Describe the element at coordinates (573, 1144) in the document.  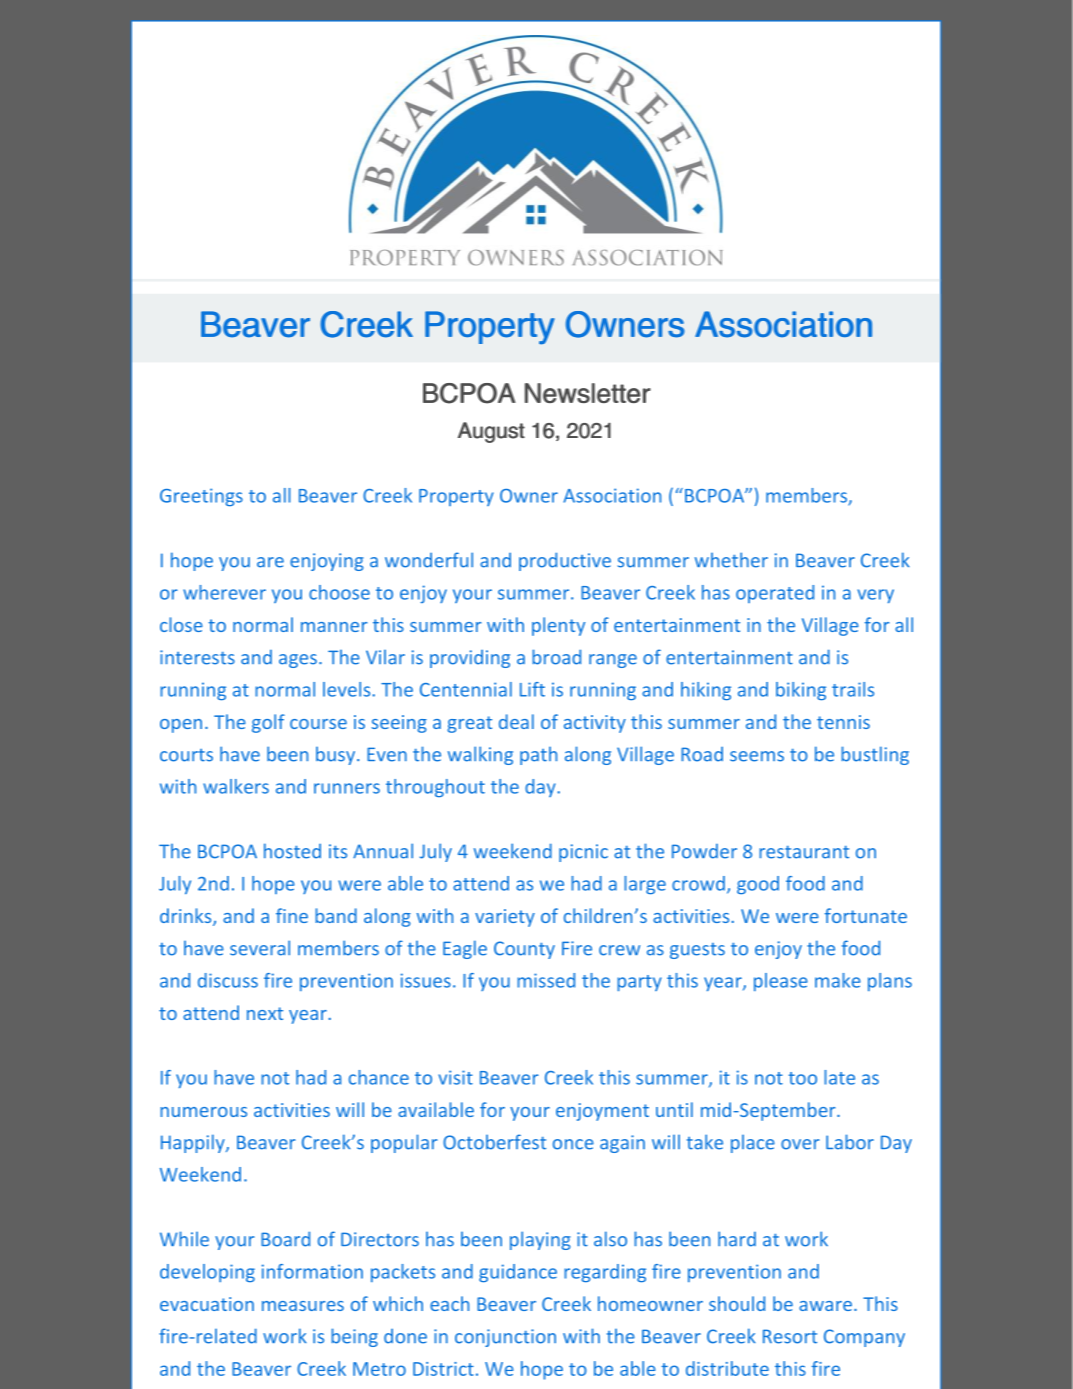
I see `once` at that location.
